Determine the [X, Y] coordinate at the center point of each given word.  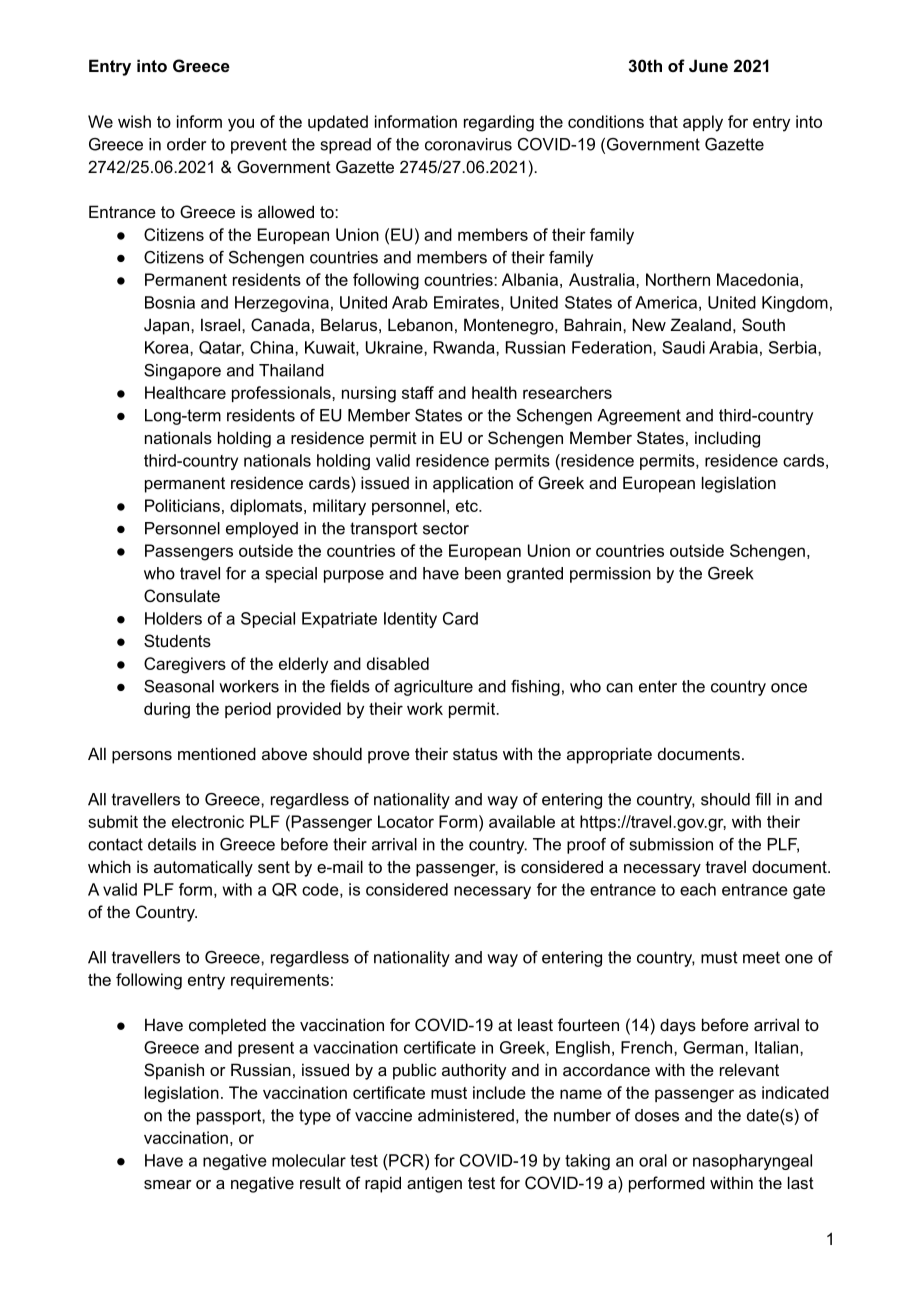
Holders [173, 618]
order [186, 144]
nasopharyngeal [752, 1162]
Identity [410, 620]
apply [703, 123]
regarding [499, 123]
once [789, 688]
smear [168, 1184]
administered [466, 1115]
